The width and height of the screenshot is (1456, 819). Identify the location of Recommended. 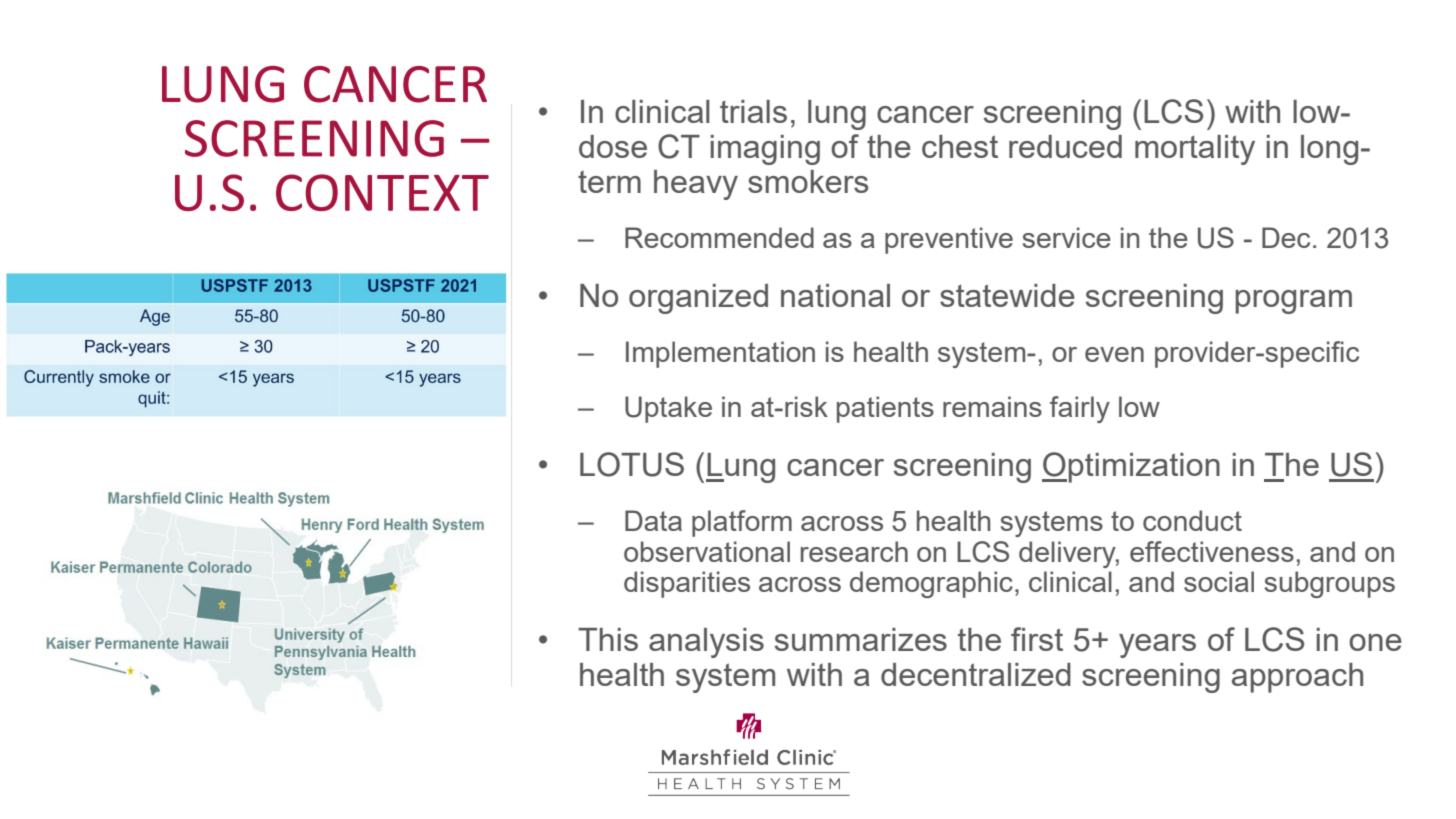
(719, 237).
